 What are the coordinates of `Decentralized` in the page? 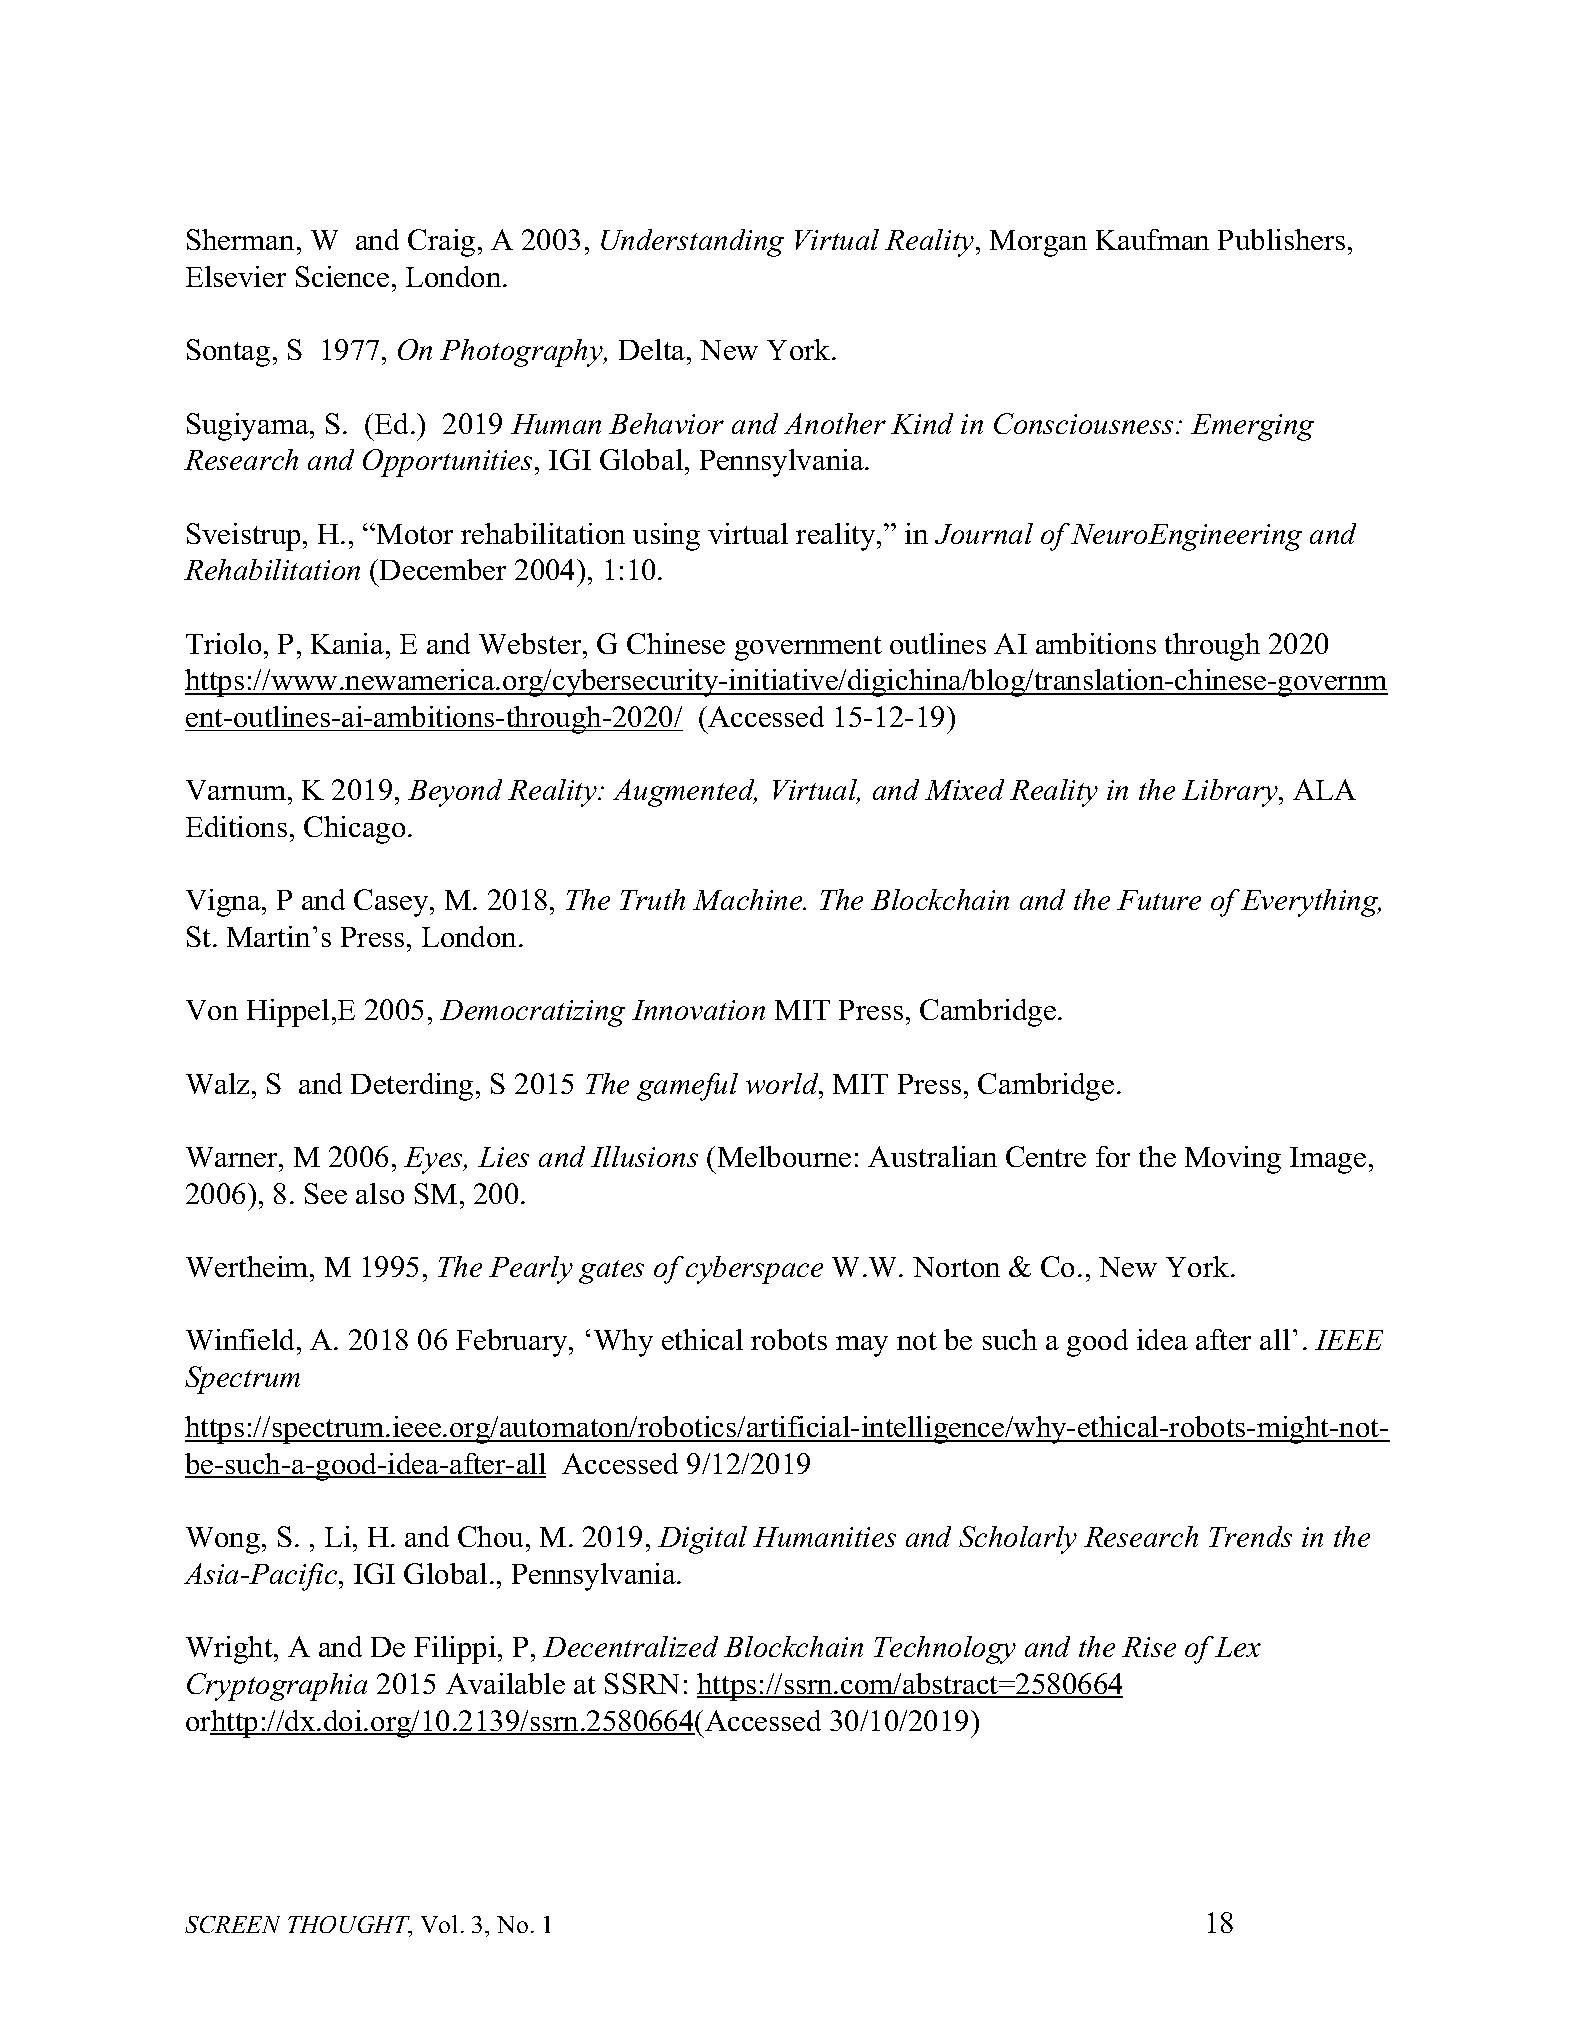 It's located at (630, 1646).
